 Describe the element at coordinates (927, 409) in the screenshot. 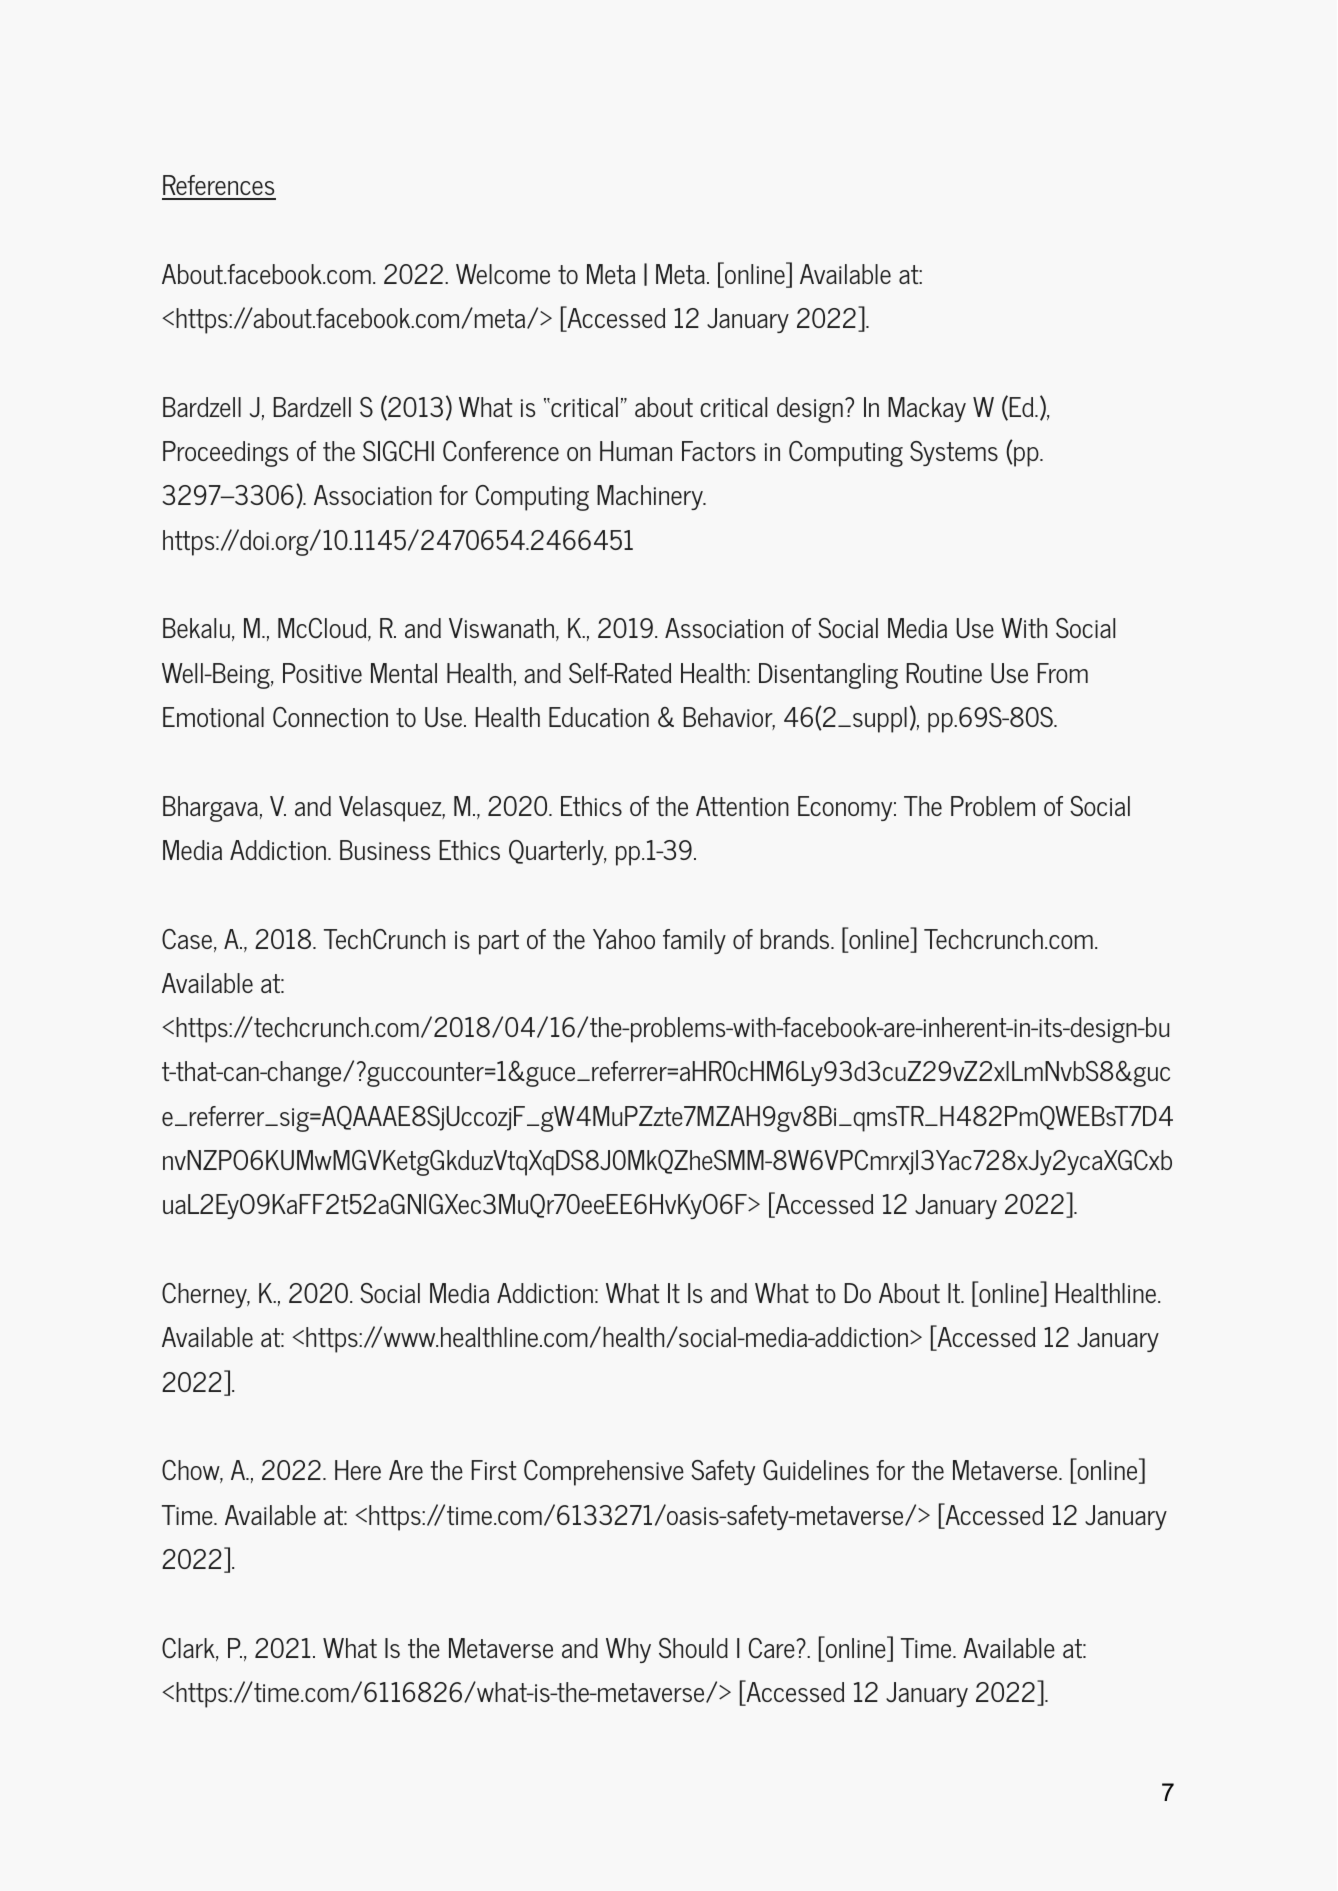

I see `Mackay` at that location.
